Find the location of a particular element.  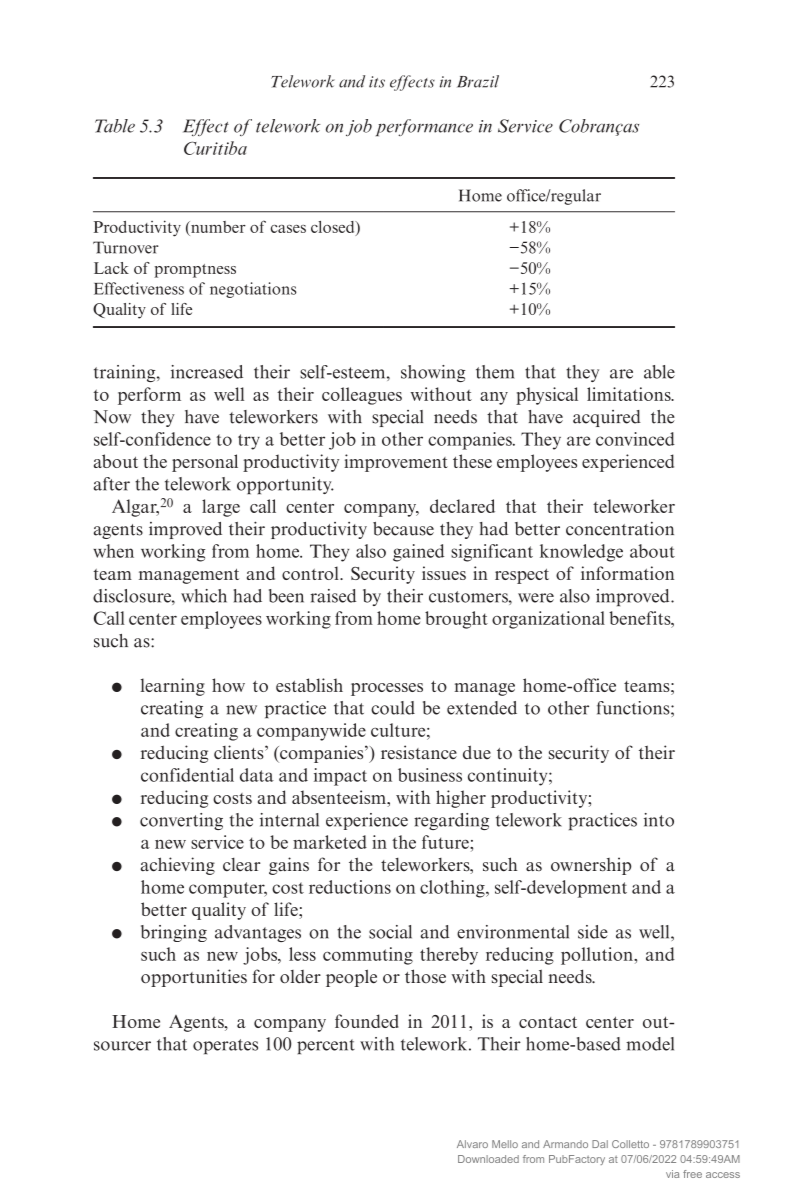

organizational is located at coordinates (548, 620).
